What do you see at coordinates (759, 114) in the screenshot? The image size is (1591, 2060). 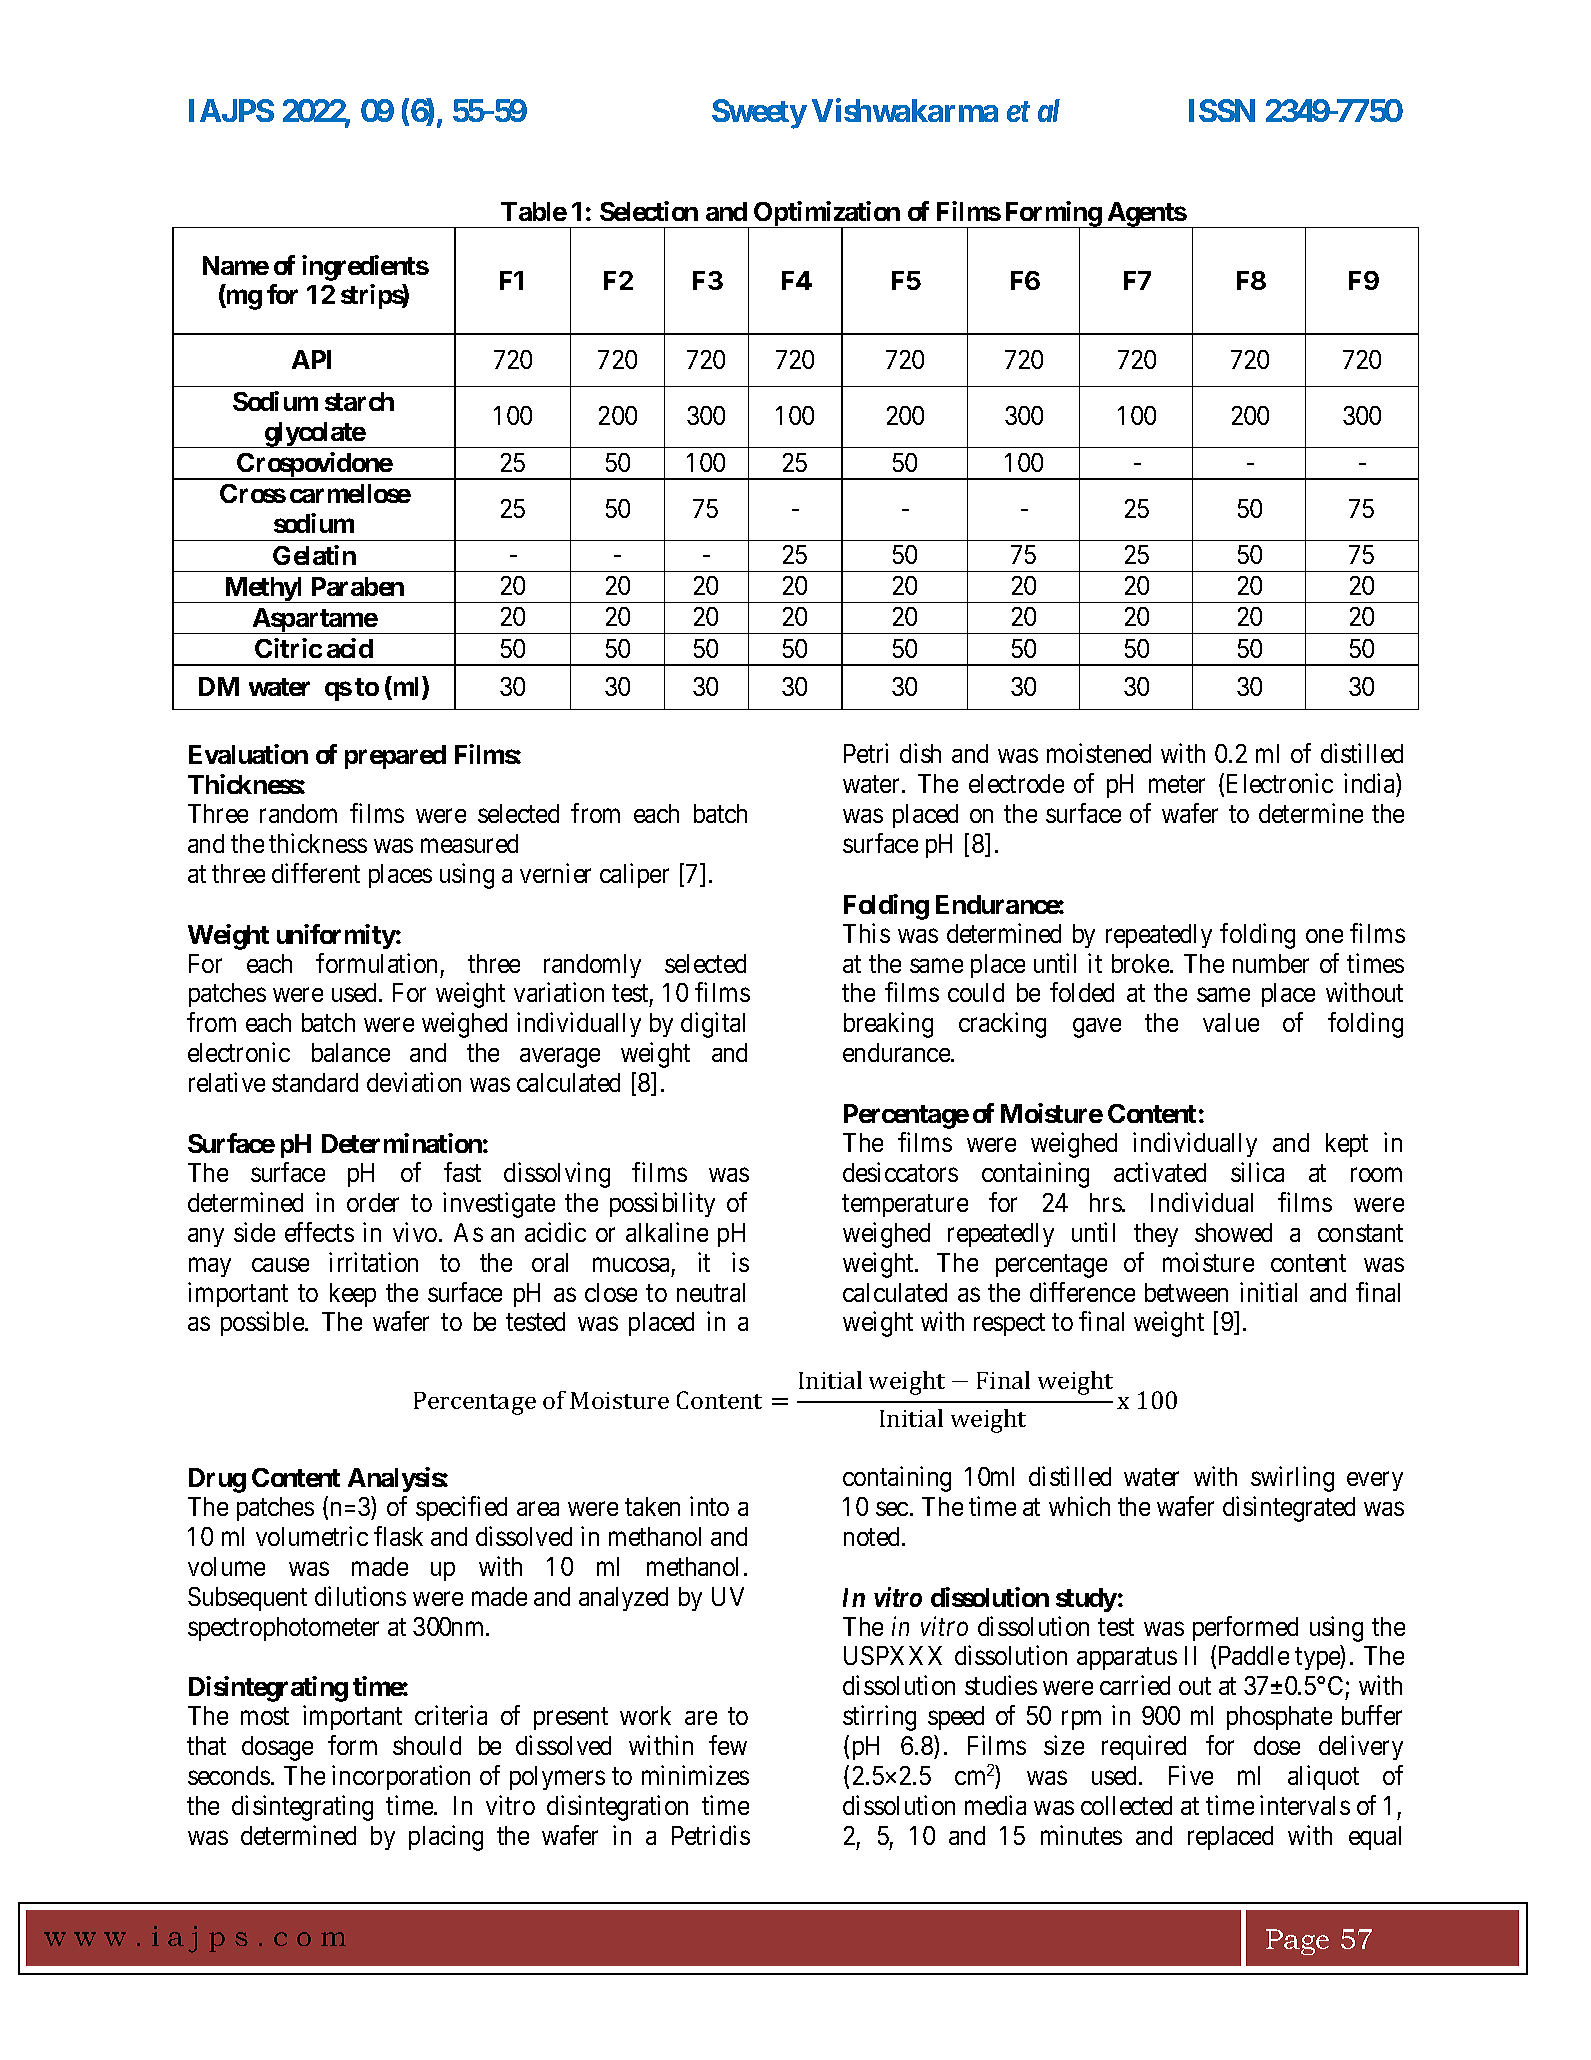 I see `Sweety` at bounding box center [759, 114].
